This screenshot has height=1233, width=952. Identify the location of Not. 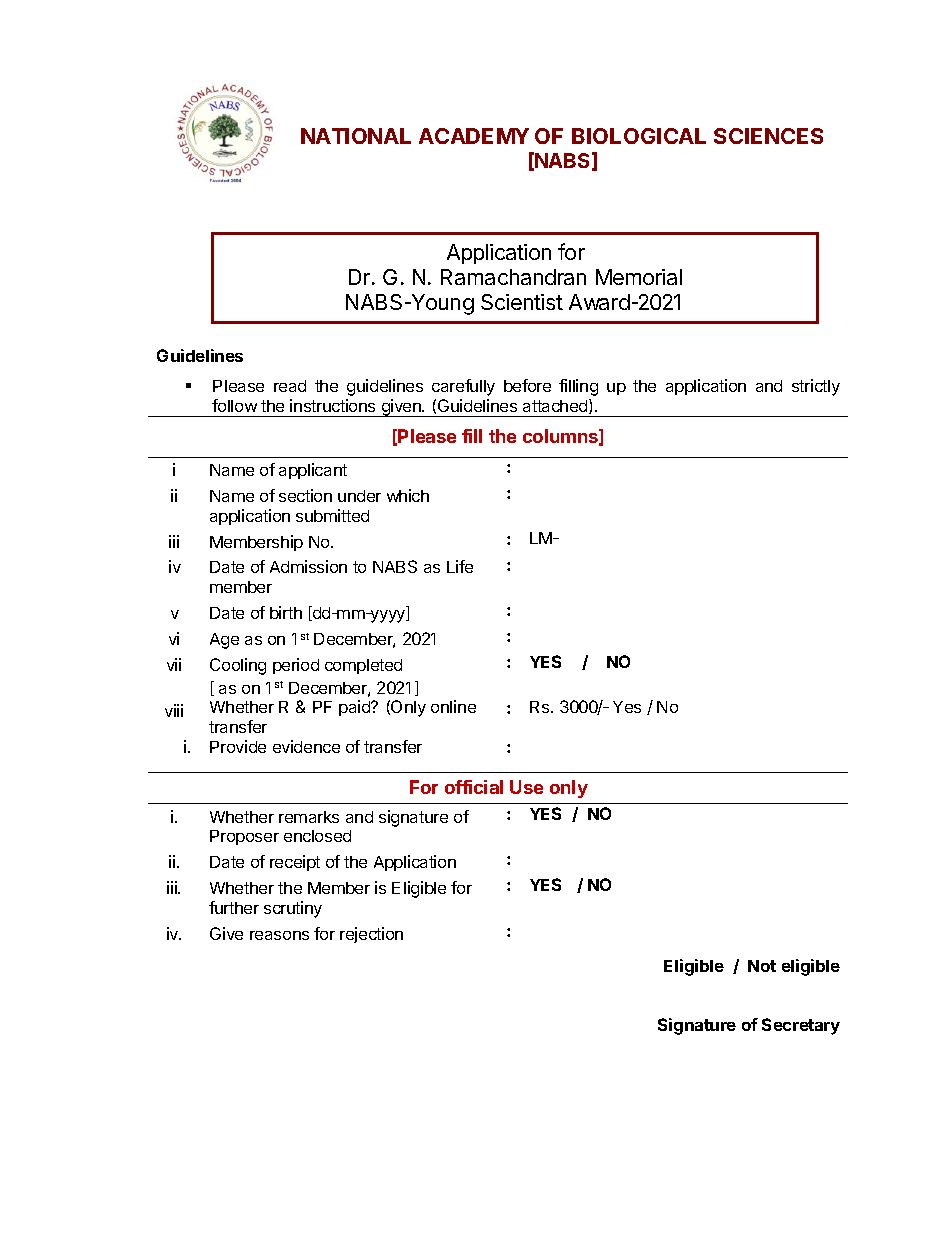
(762, 966).
